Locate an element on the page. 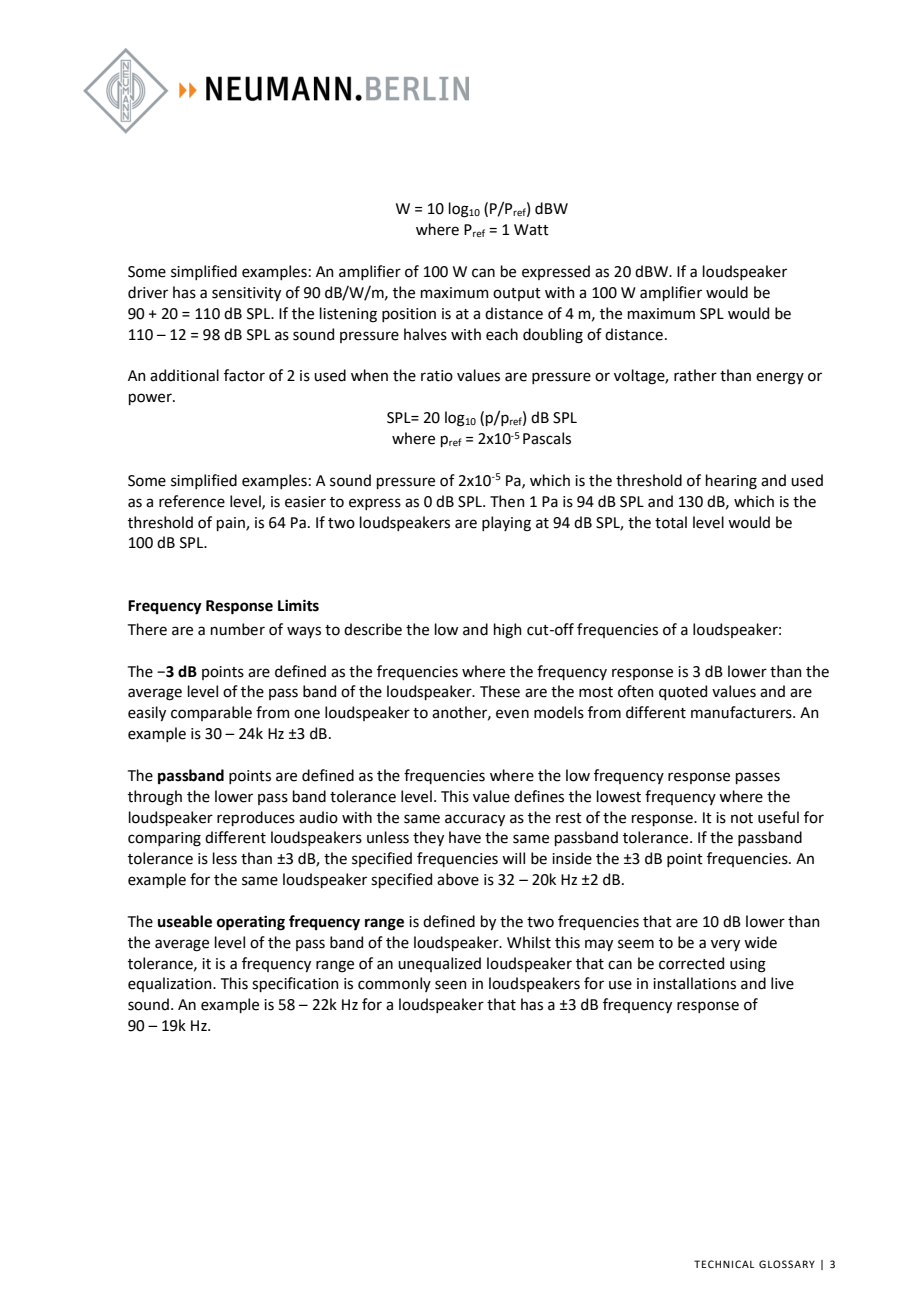 The width and height of the image is (924, 1308). rather is located at coordinates (695, 375).
